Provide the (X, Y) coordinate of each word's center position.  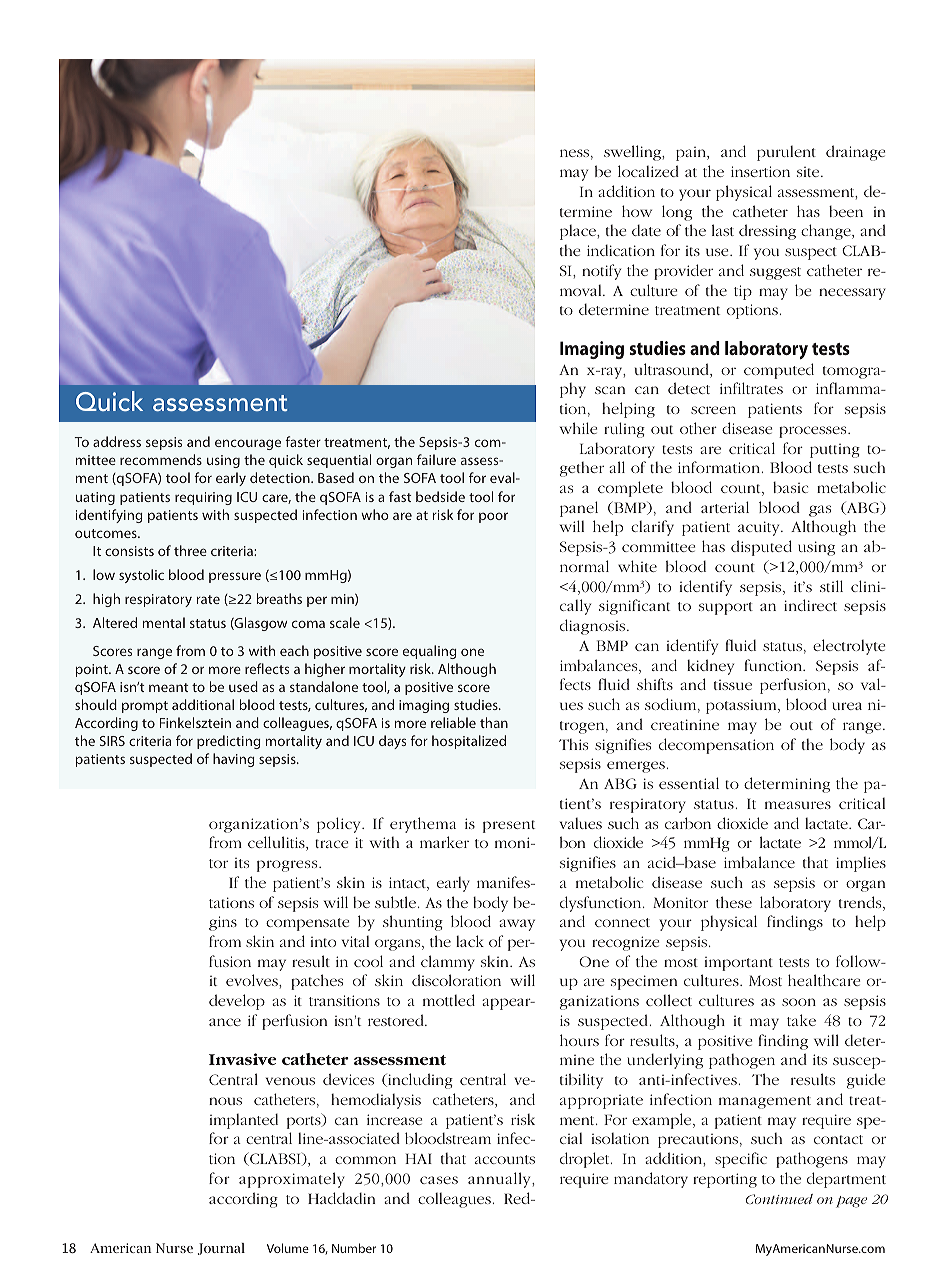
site (809, 172)
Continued (779, 1199)
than (494, 722)
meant (168, 687)
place (579, 232)
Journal (221, 1249)
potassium (742, 707)
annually (501, 1180)
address (117, 441)
